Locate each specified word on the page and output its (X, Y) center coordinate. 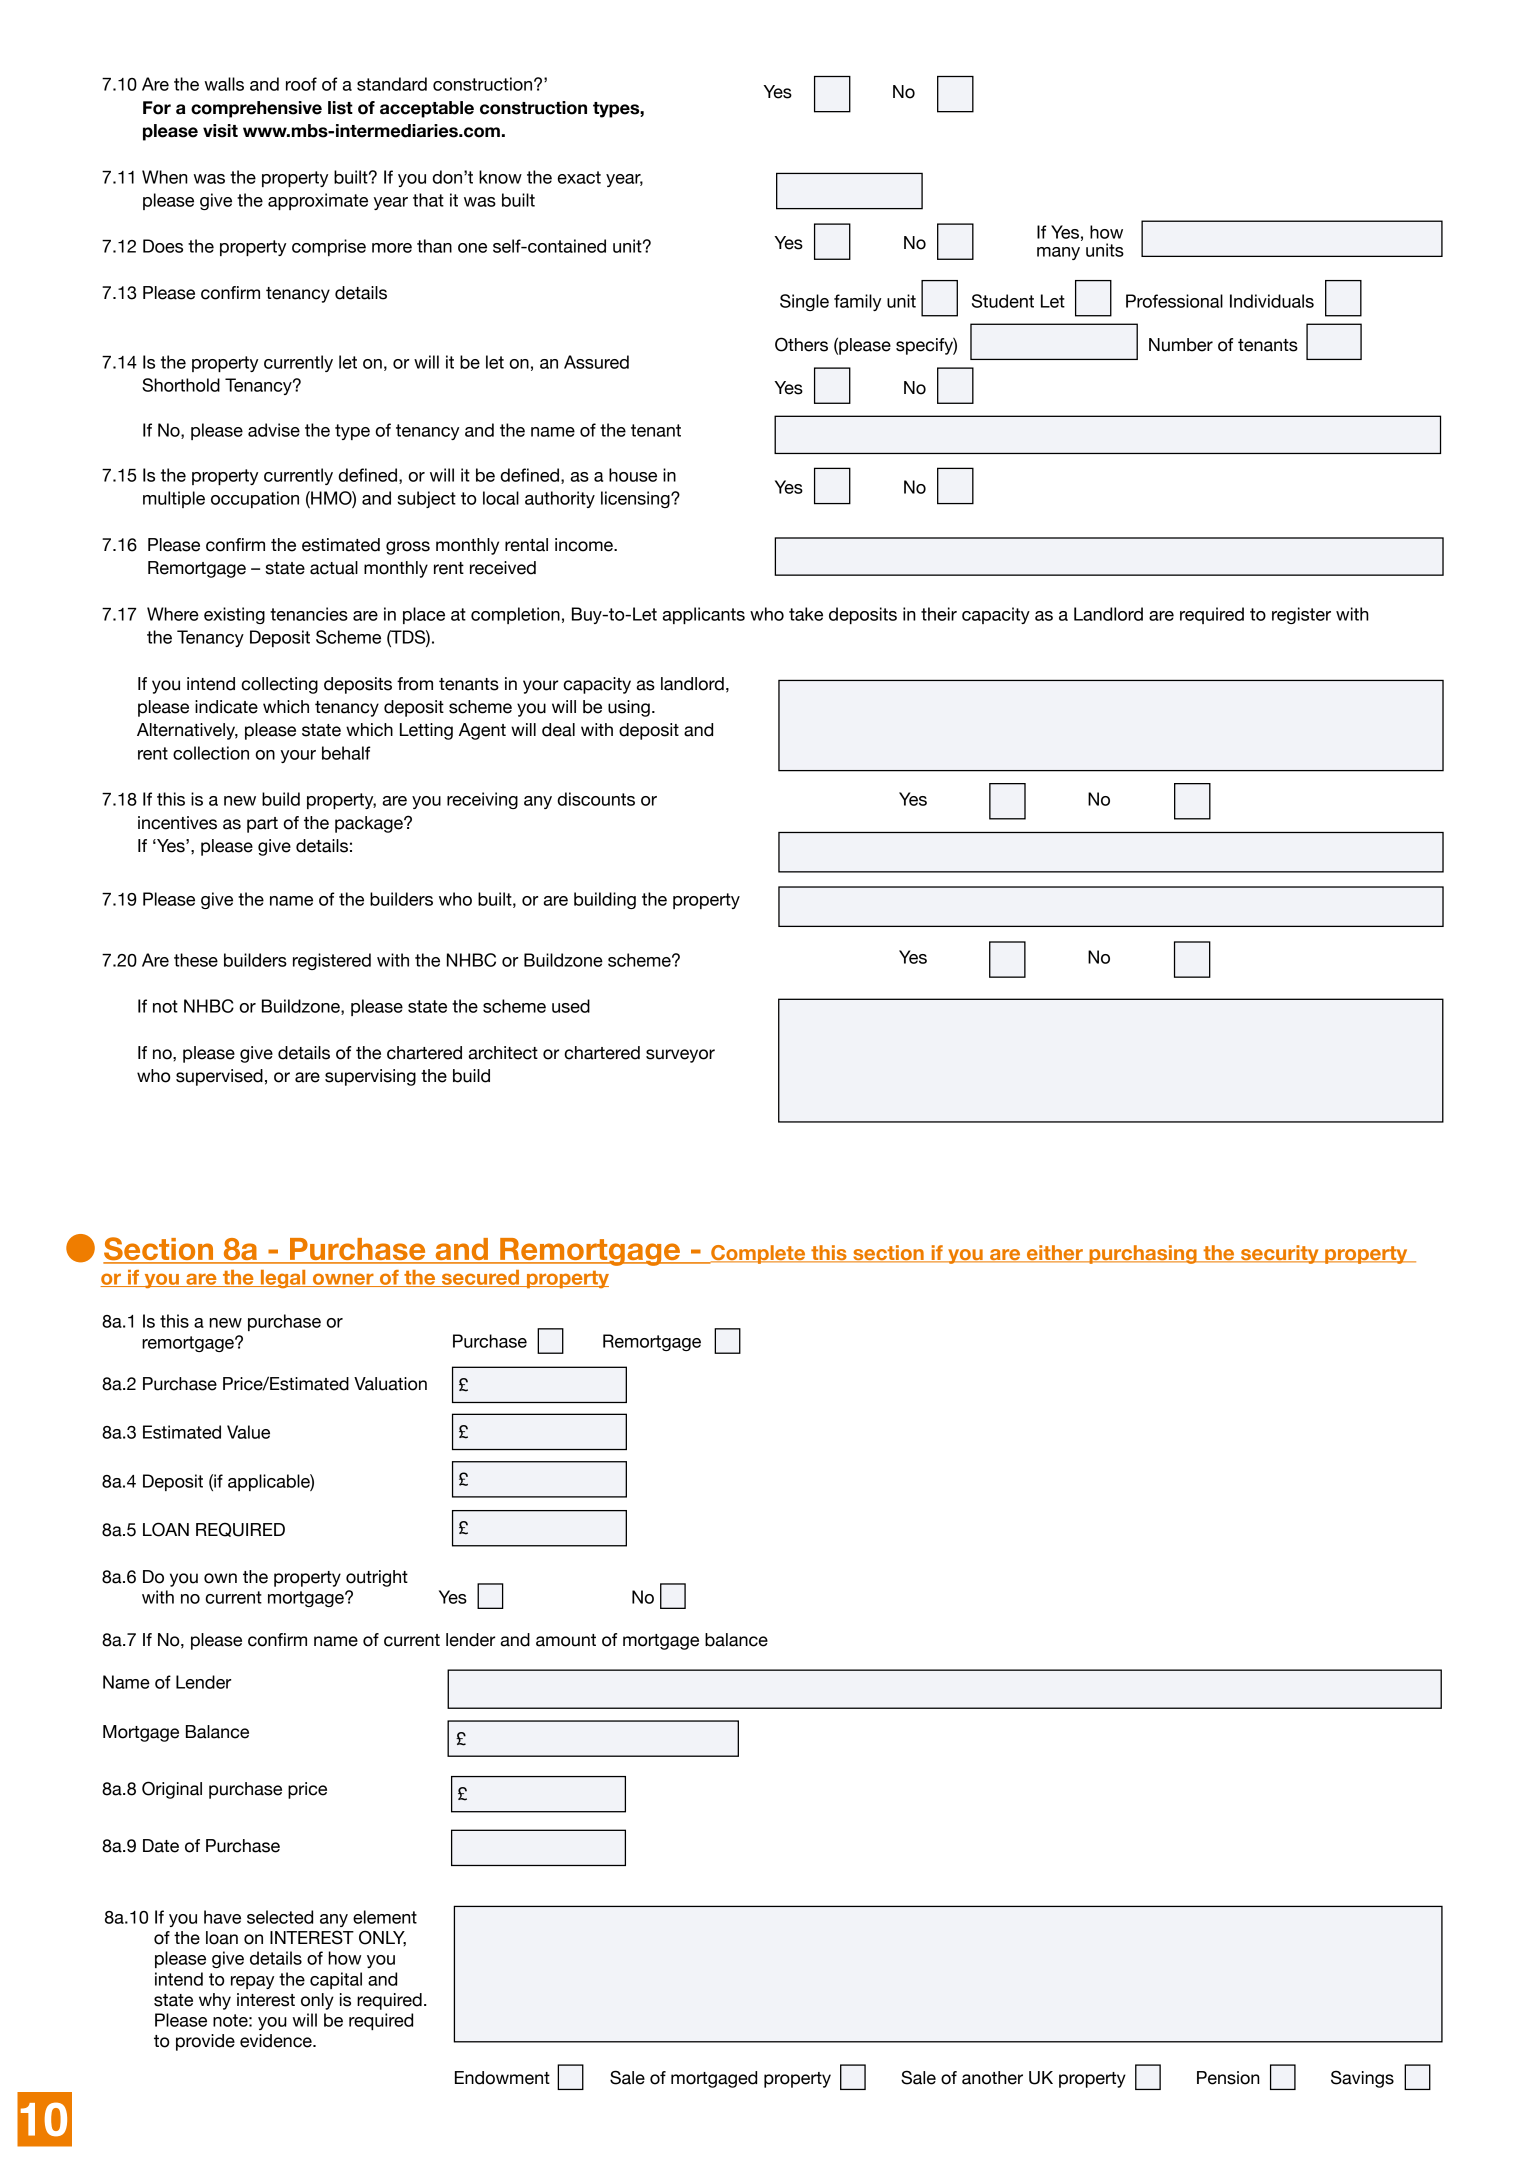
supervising (370, 1077)
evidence (277, 2041)
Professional (1174, 301)
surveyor (680, 1056)
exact (579, 177)
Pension (1228, 2078)
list (340, 108)
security (1280, 1254)
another (992, 2078)
